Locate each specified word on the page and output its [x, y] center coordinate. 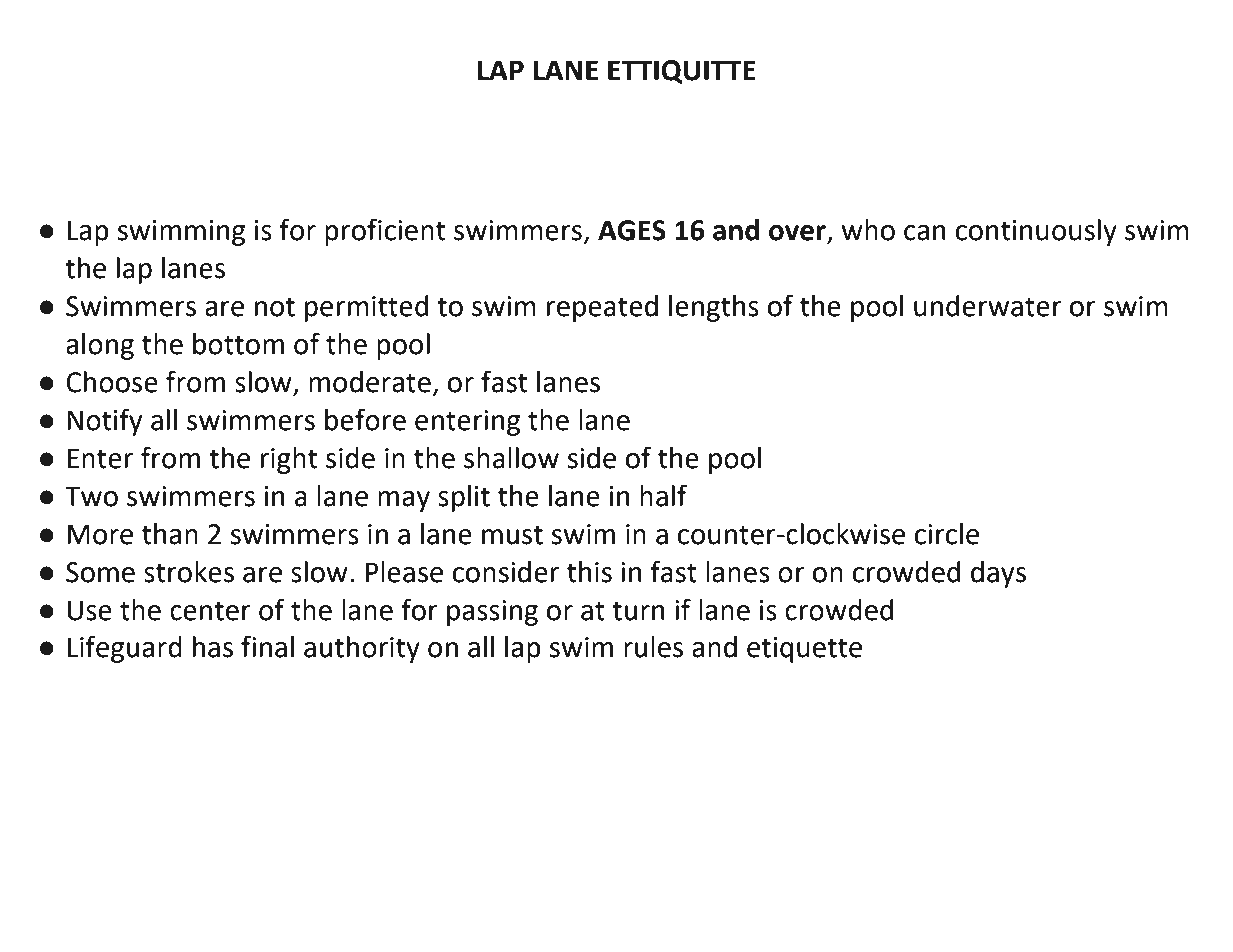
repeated [602, 308]
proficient [385, 232]
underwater [988, 306]
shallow [511, 458]
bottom [238, 344]
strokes [189, 572]
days [998, 574]
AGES [632, 230]
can [924, 233]
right [289, 460]
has [213, 647]
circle [947, 534]
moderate [370, 382]
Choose [112, 382]
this [589, 572]
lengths [714, 308]
